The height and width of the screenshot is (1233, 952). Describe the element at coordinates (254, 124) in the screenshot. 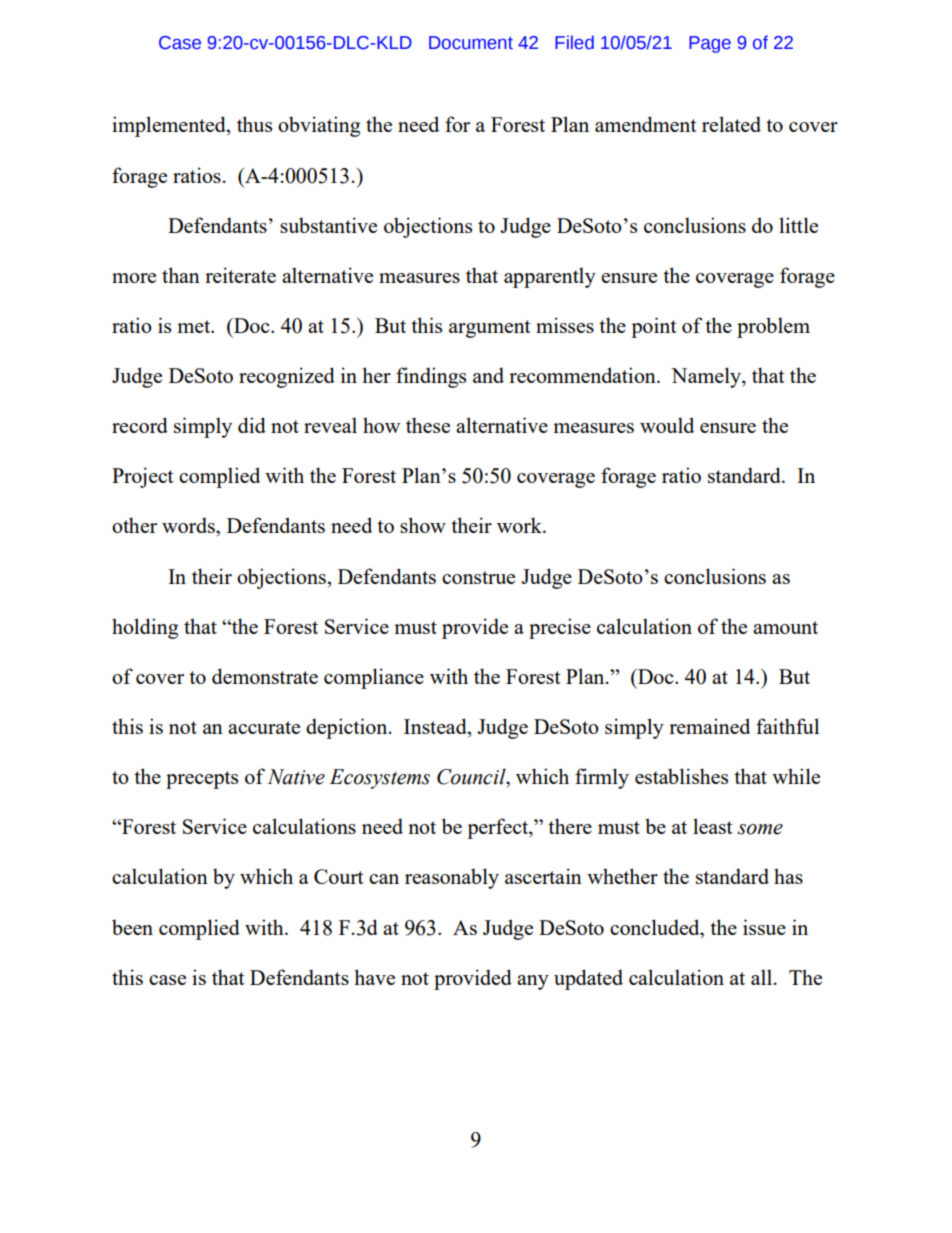

I see `thus` at that location.
